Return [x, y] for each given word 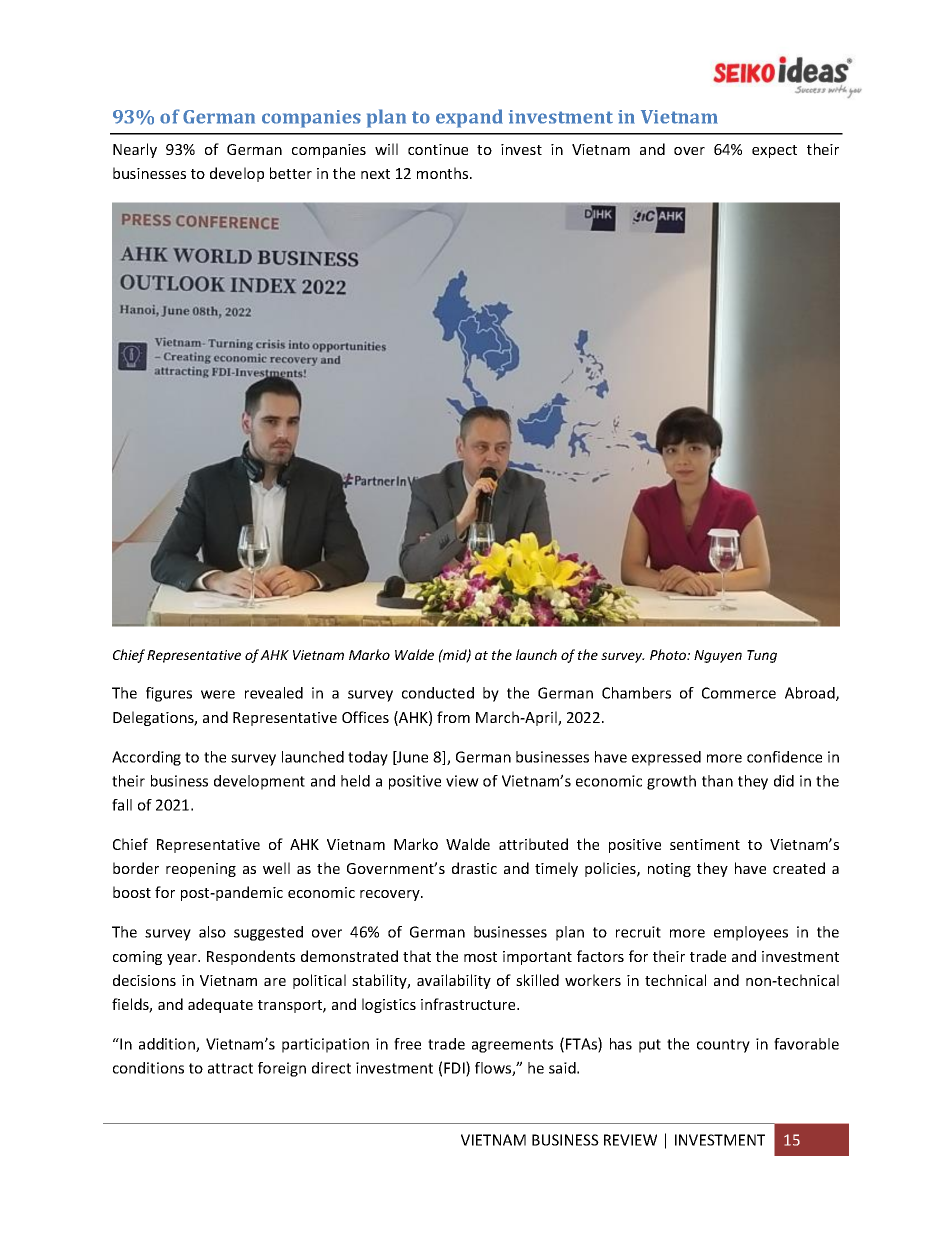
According [146, 758]
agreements [512, 1046]
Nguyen [718, 656]
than [717, 781]
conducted [438, 693]
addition [168, 1045]
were [218, 694]
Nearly [135, 150]
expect [774, 151]
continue [438, 149]
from [453, 717]
